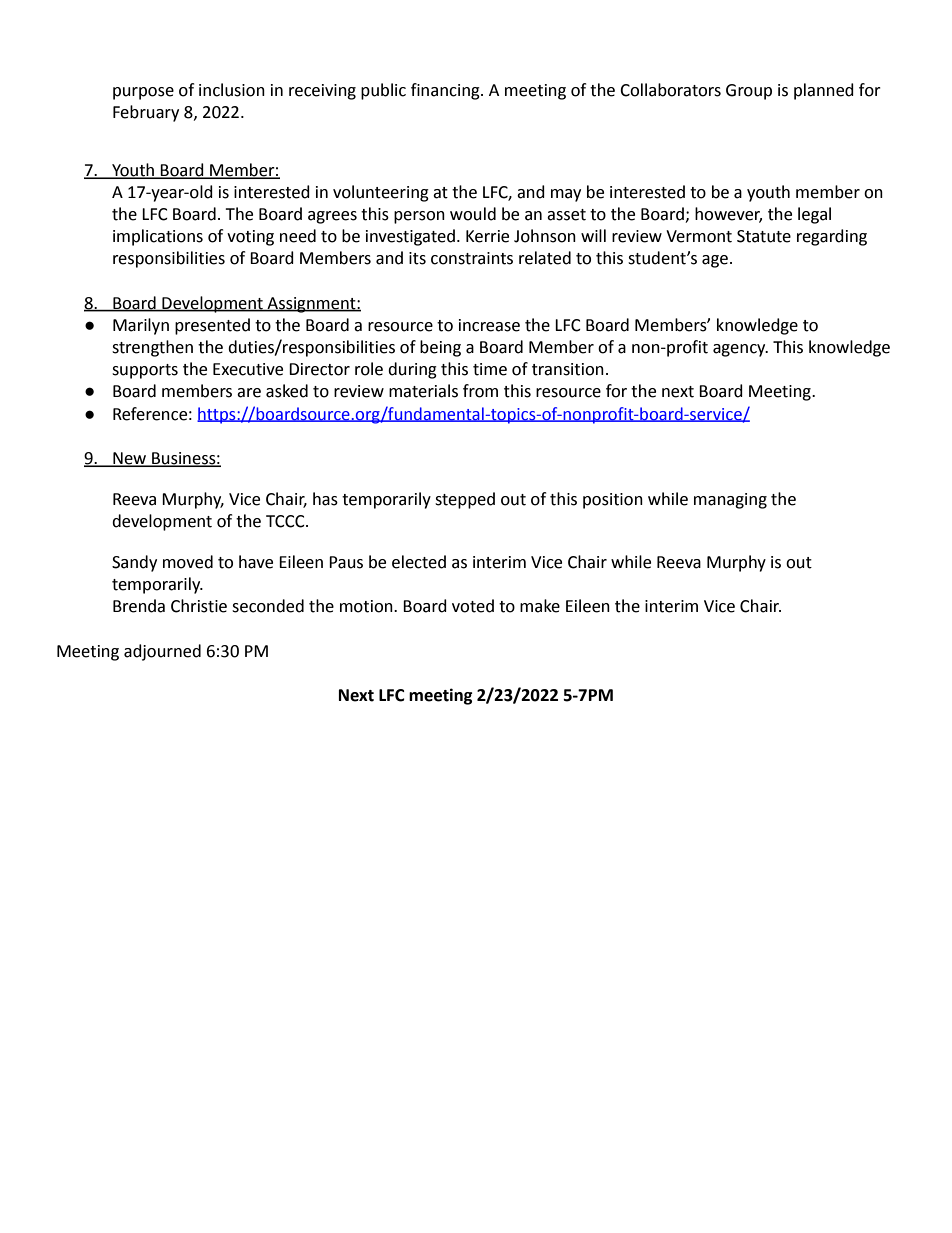 The width and height of the screenshot is (952, 1233). What do you see at coordinates (199, 606) in the screenshot?
I see `Christie` at bounding box center [199, 606].
